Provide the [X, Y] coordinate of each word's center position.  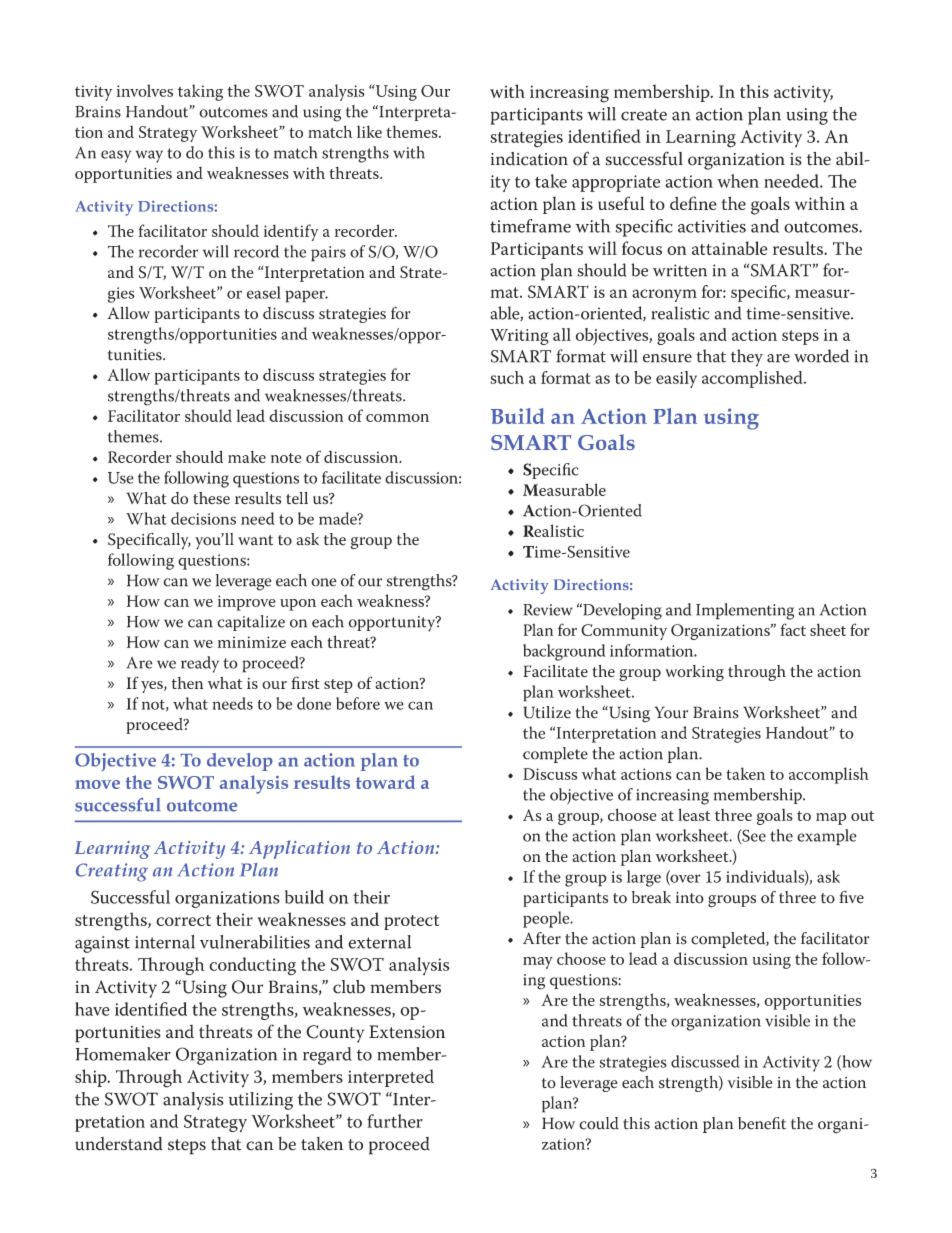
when [738, 181]
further [395, 1121]
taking [200, 92]
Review [548, 610]
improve [247, 603]
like [369, 131]
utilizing [261, 1101]
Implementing [745, 611]
